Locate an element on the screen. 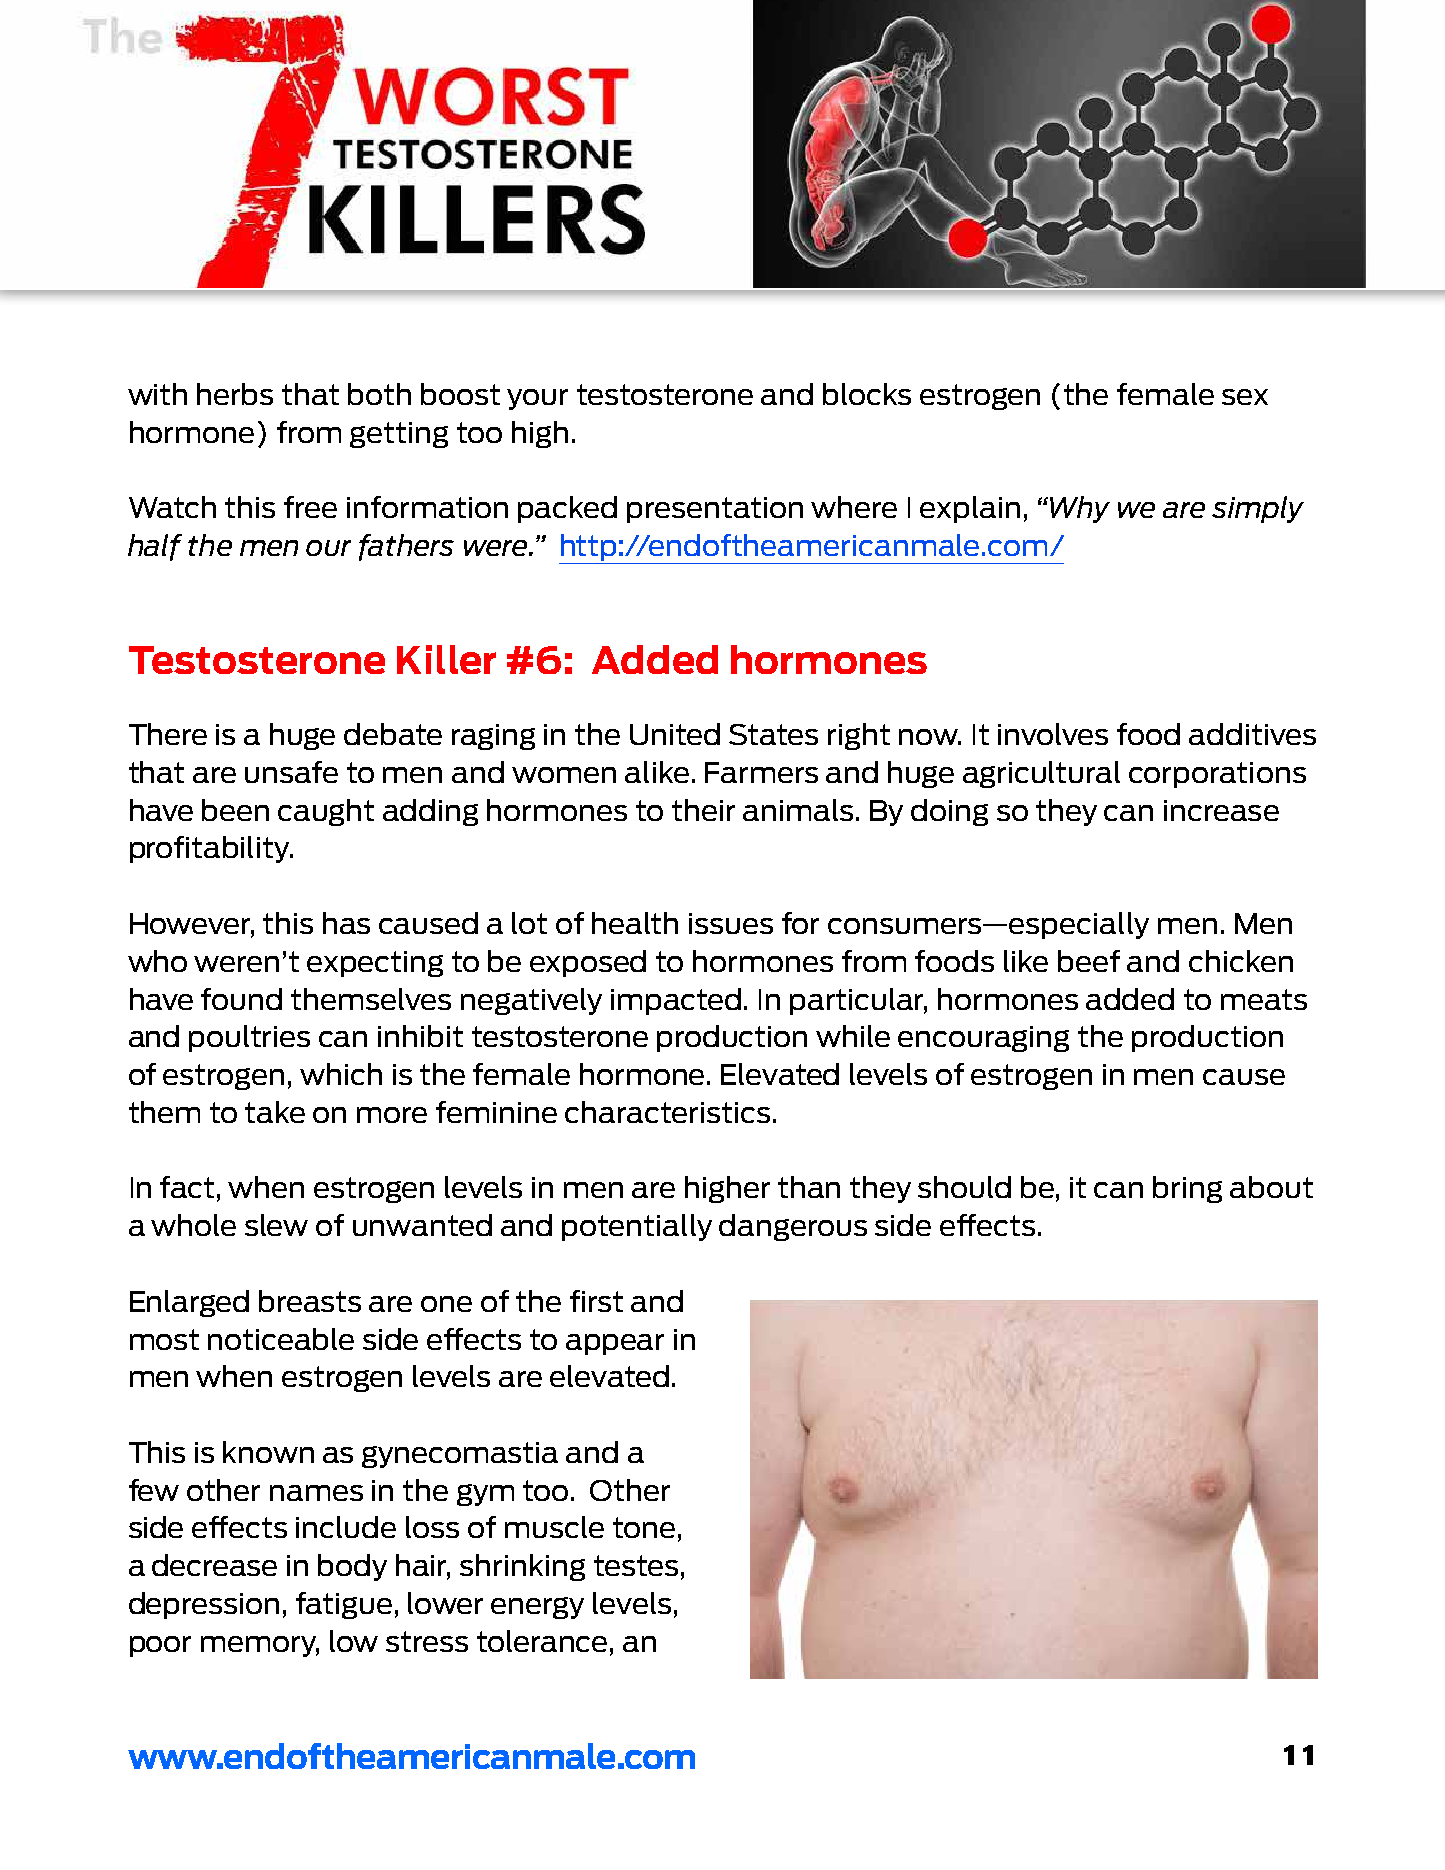 The width and height of the screenshot is (1445, 1870). sex is located at coordinates (1245, 397).
